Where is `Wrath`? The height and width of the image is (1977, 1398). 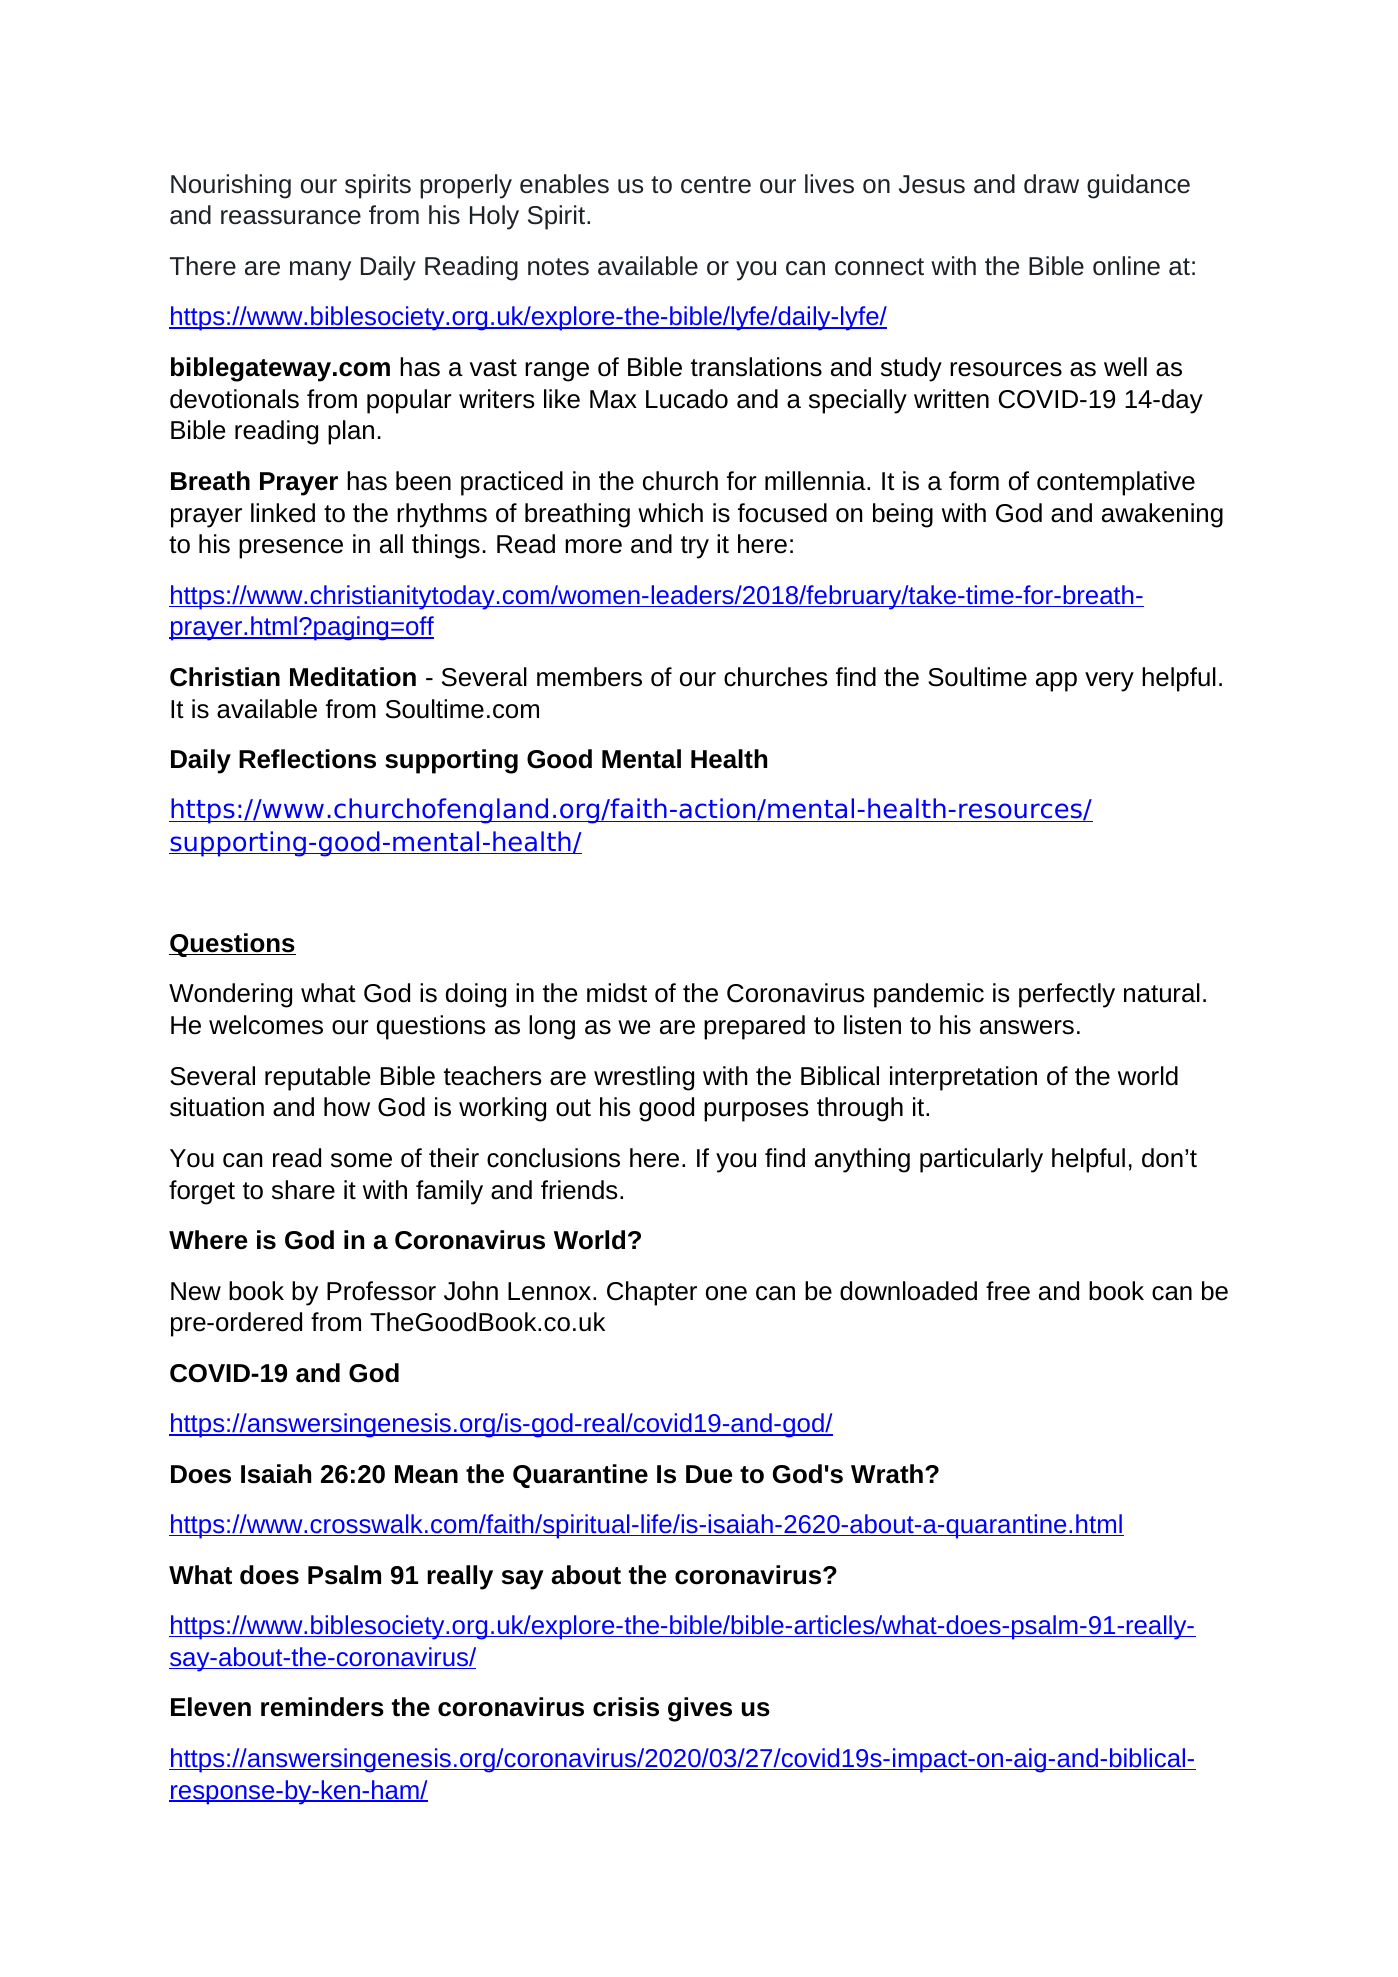 Wrath is located at coordinates (887, 1474).
